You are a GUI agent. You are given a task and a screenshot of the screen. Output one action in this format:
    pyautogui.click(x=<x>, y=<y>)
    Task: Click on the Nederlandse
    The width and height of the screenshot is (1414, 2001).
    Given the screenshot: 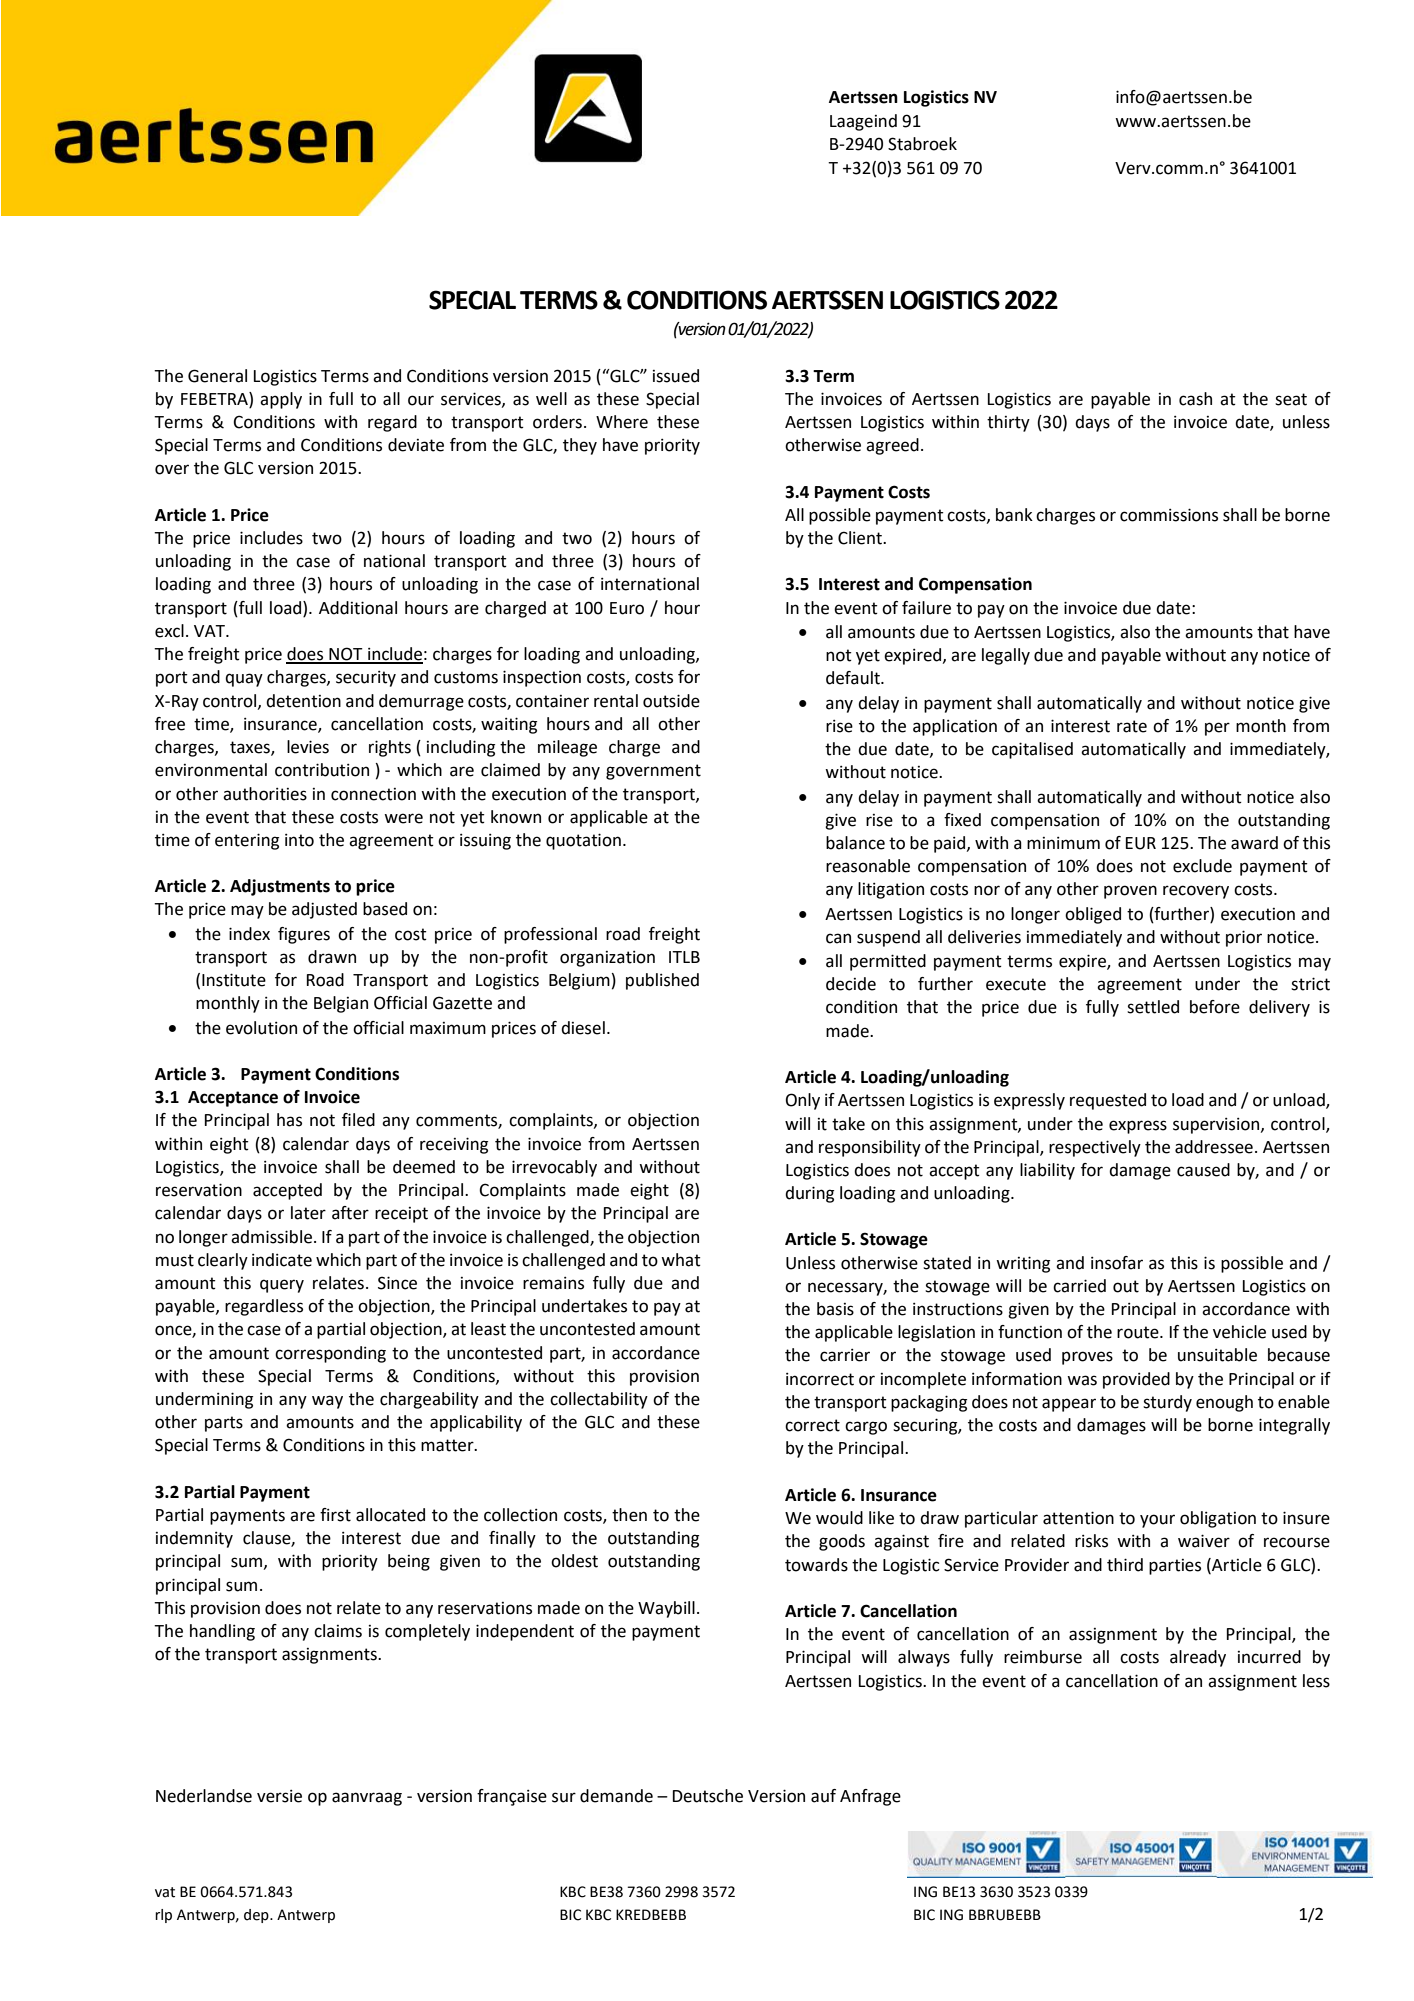 What is the action you would take?
    pyautogui.click(x=204, y=1796)
